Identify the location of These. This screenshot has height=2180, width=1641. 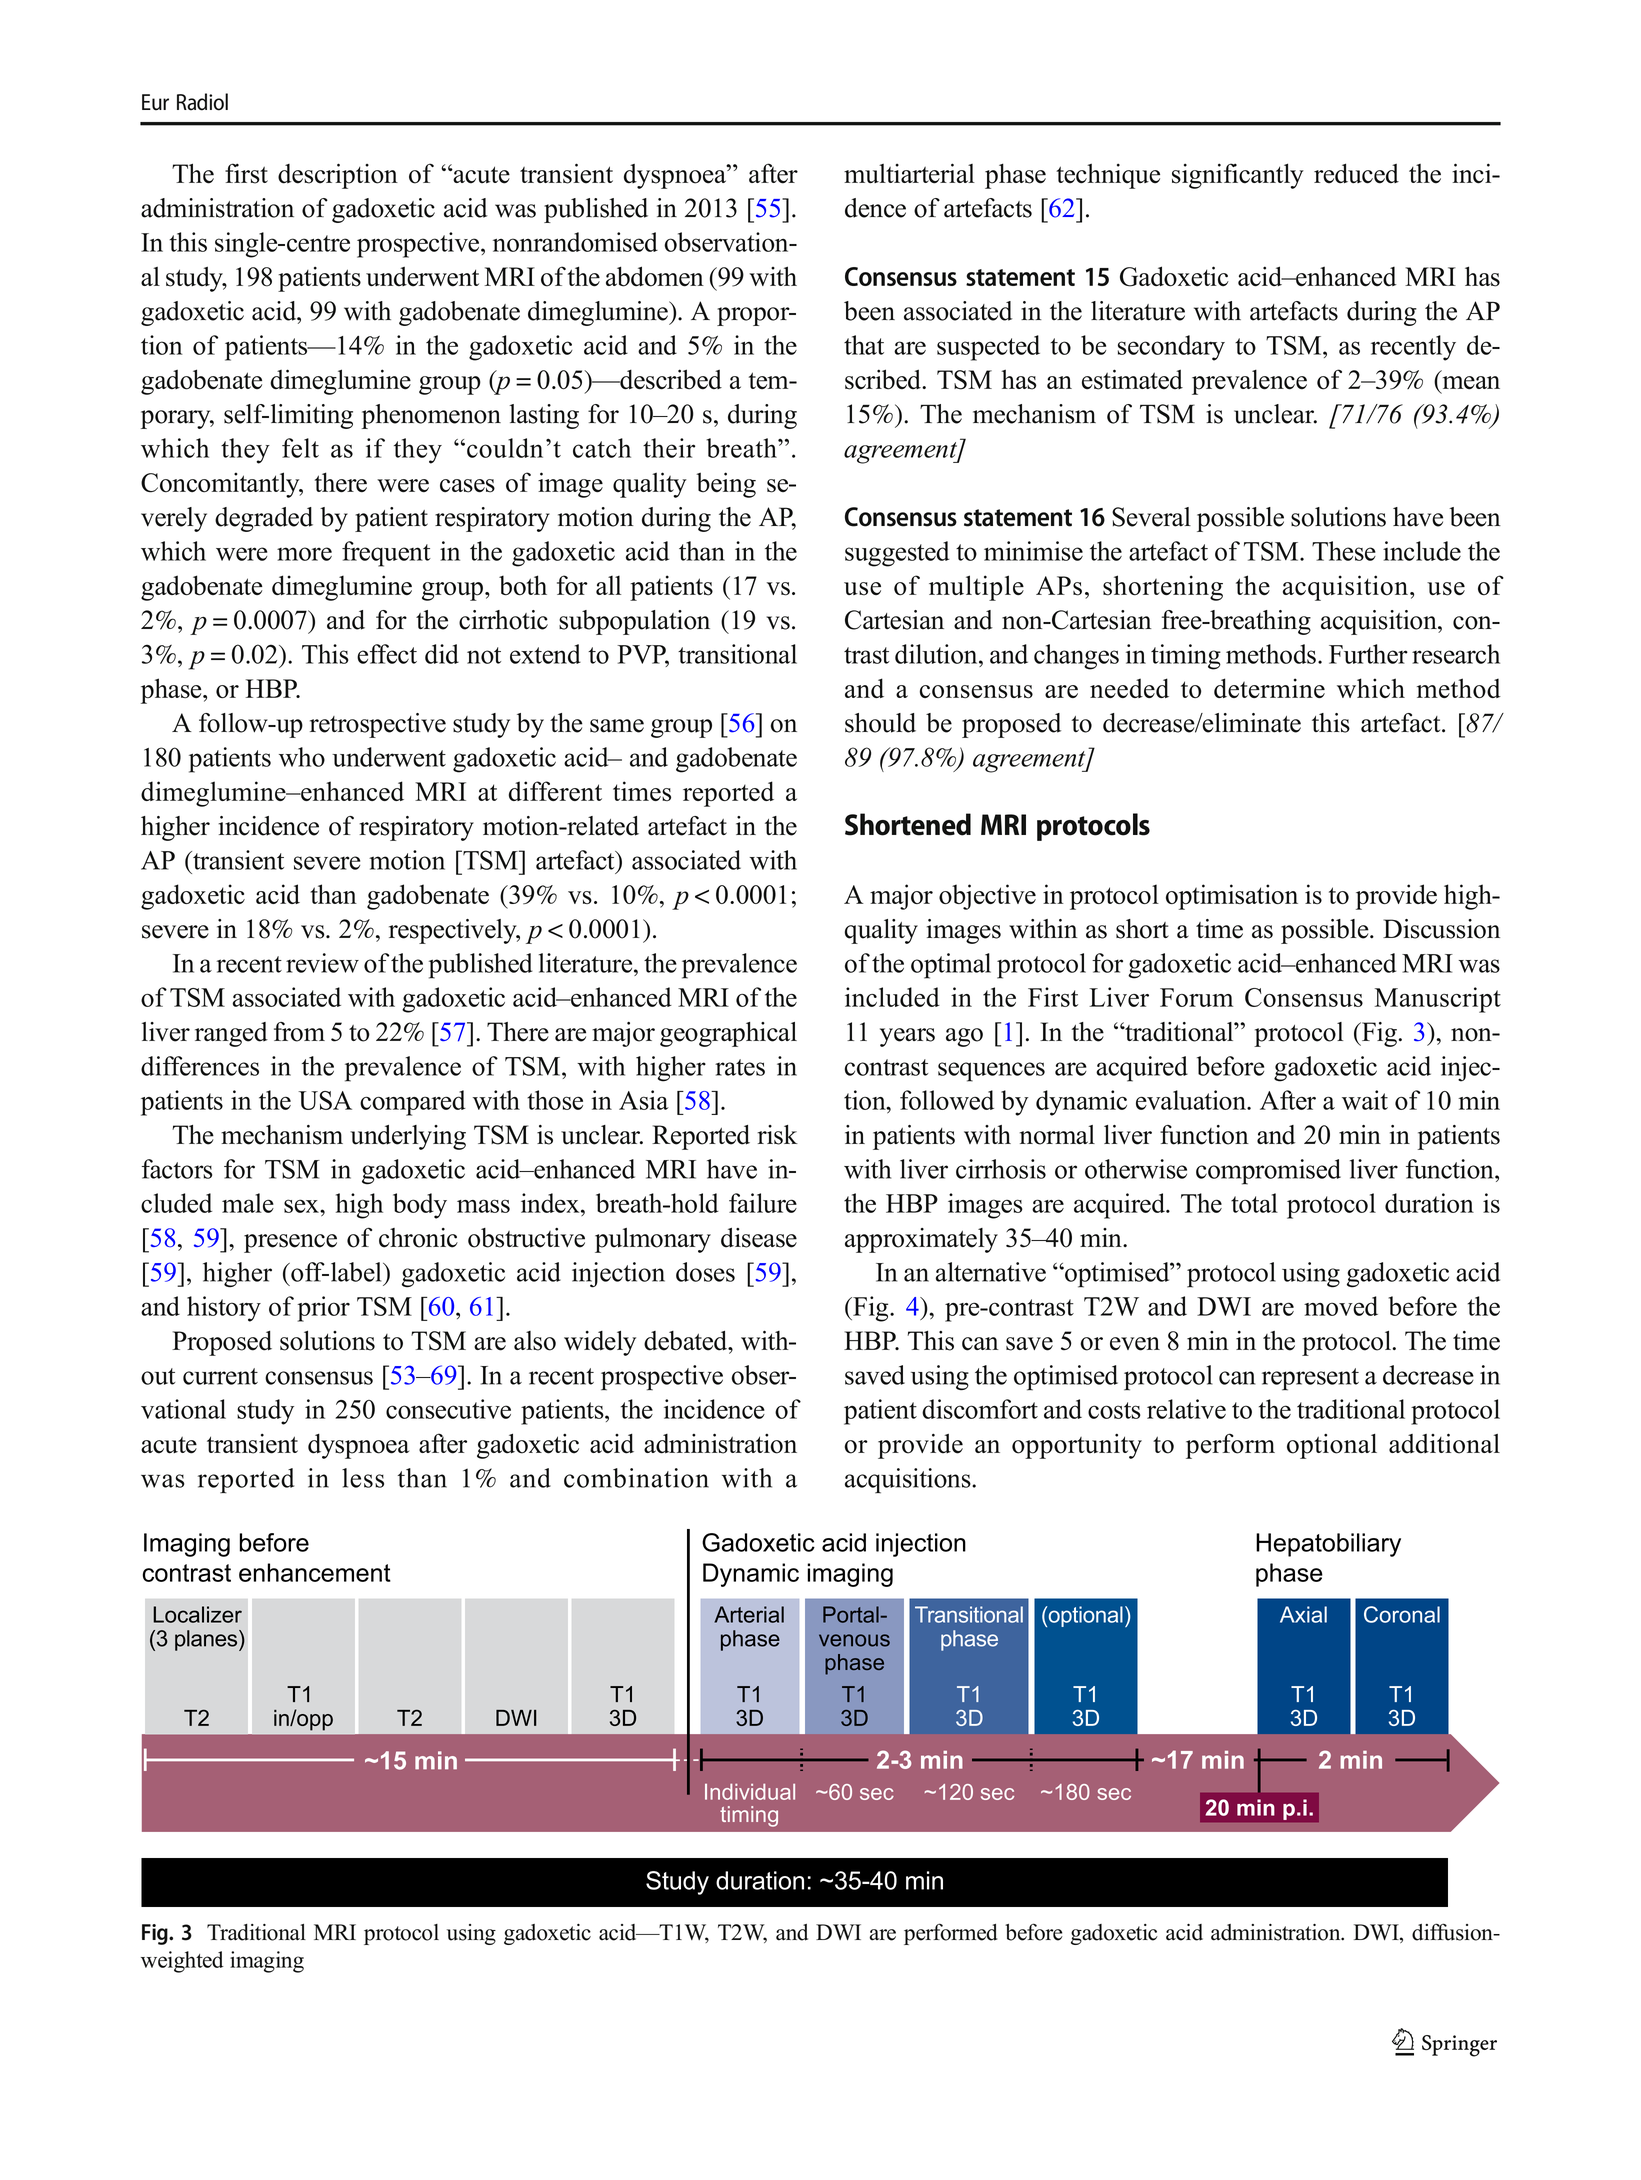
(1344, 551).
